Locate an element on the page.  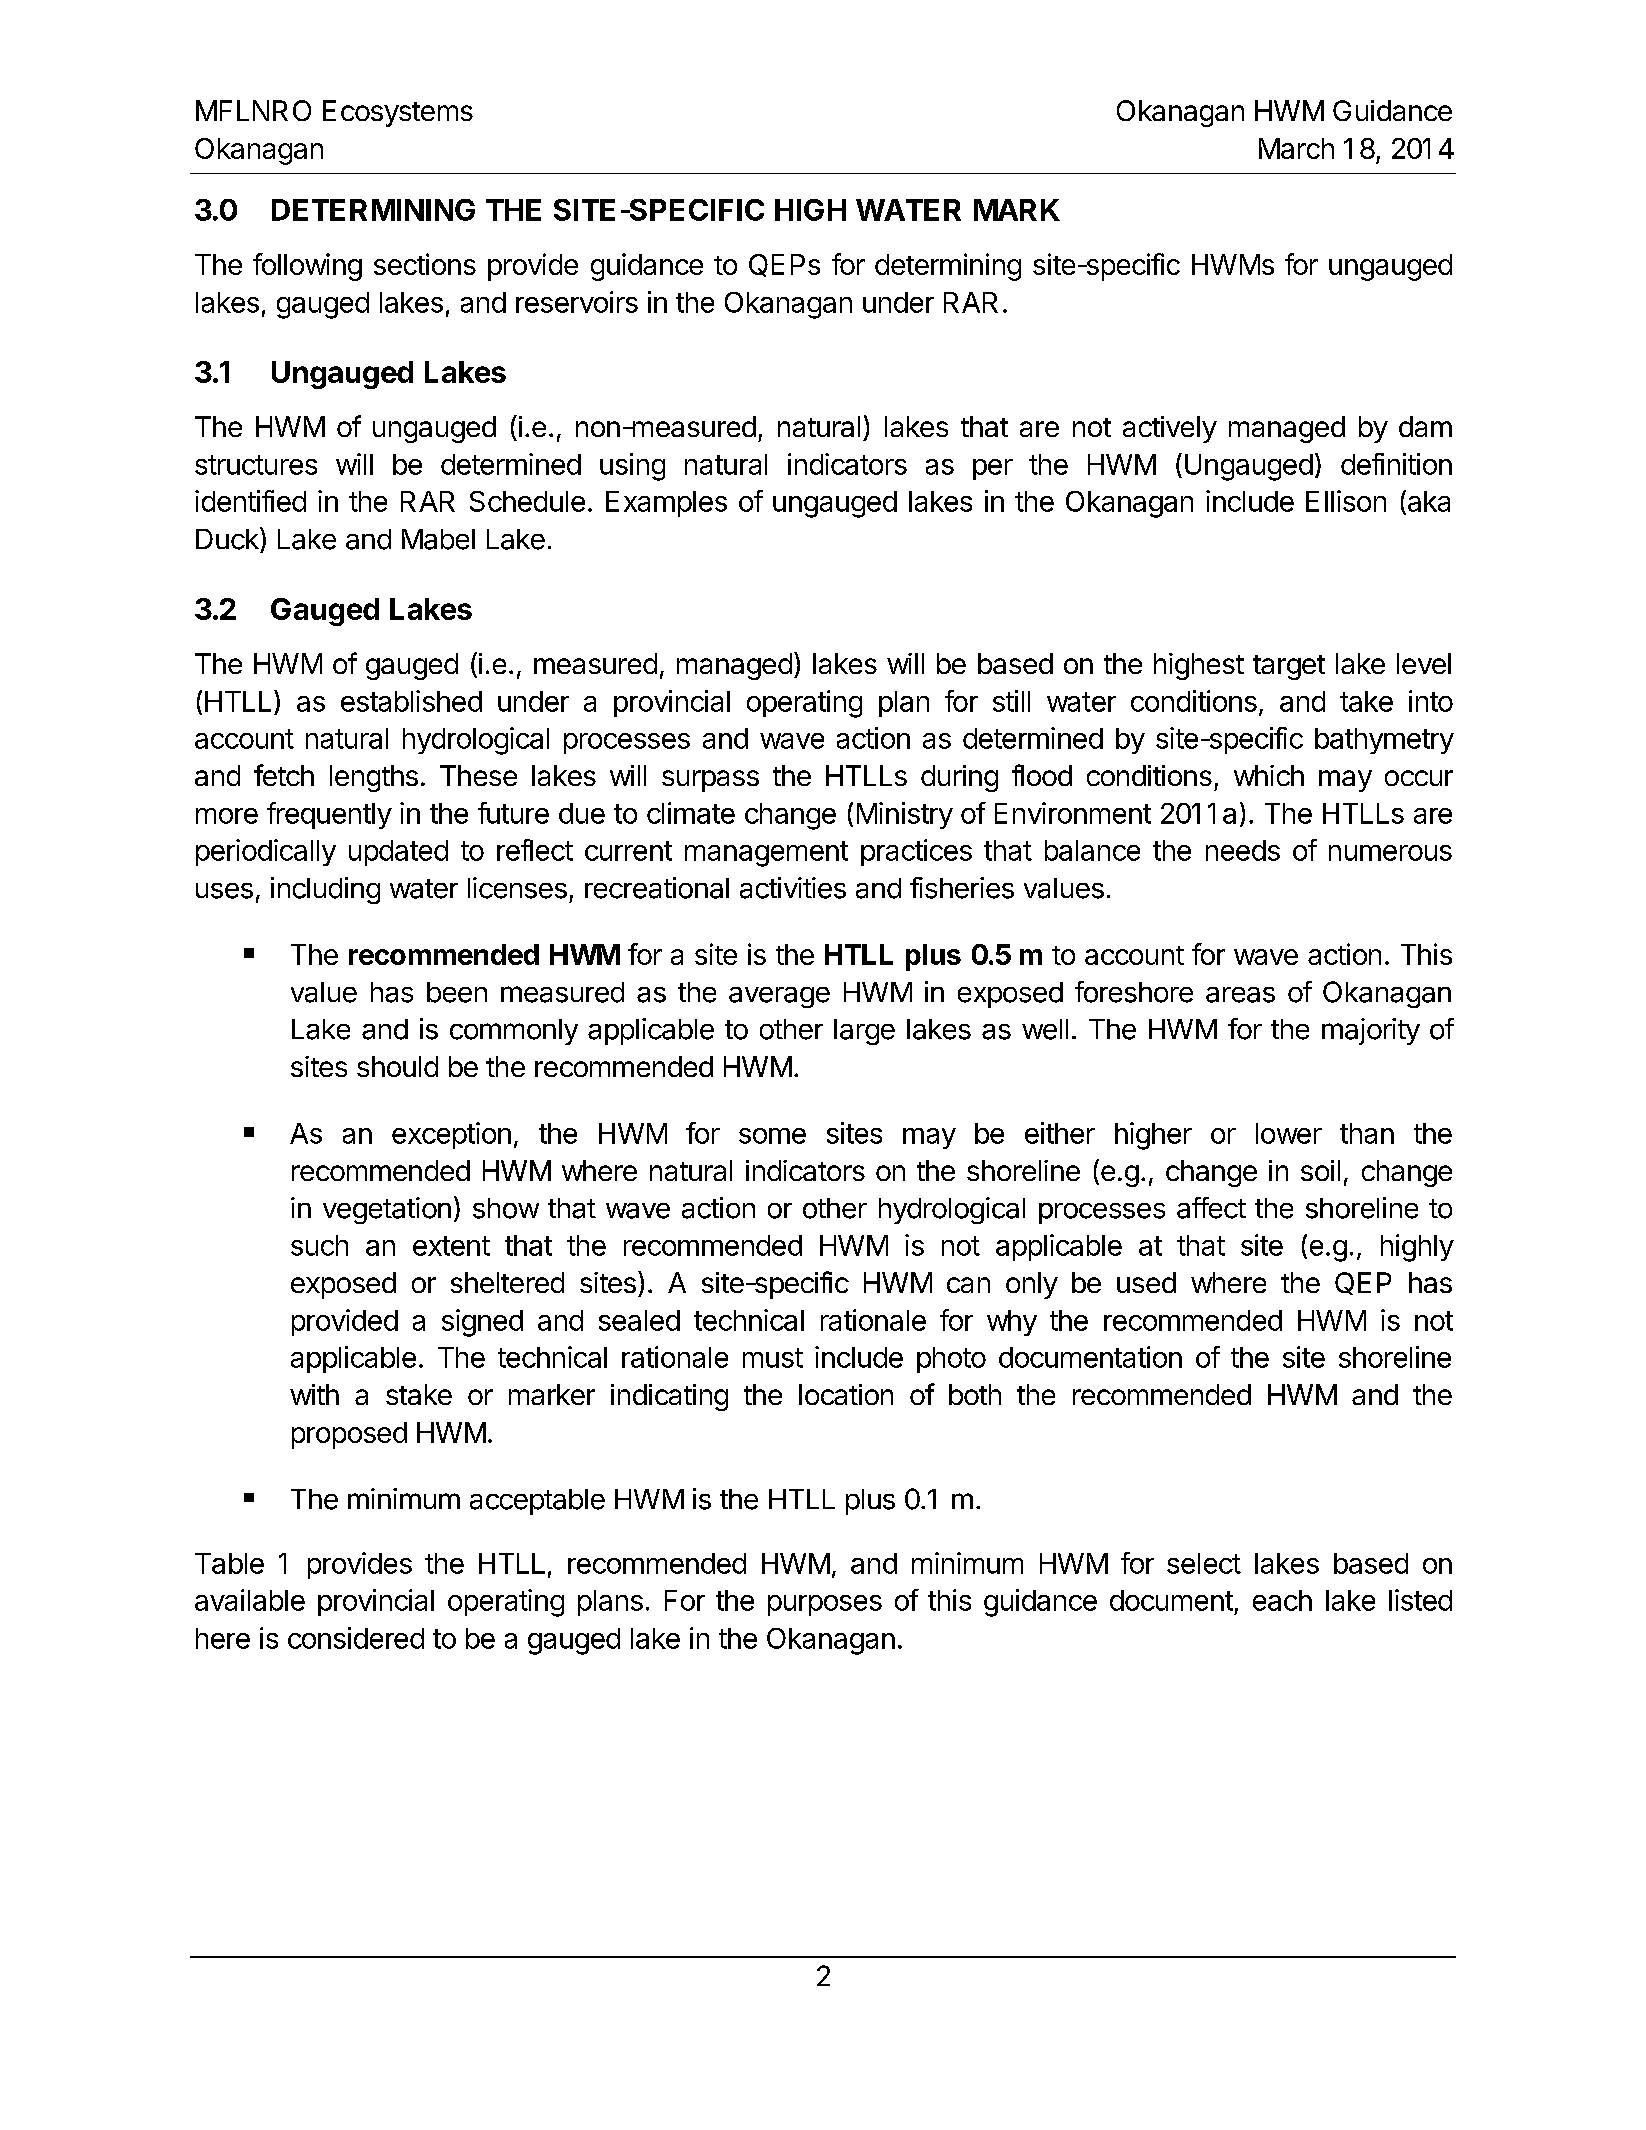
considered is located at coordinates (356, 1638).
